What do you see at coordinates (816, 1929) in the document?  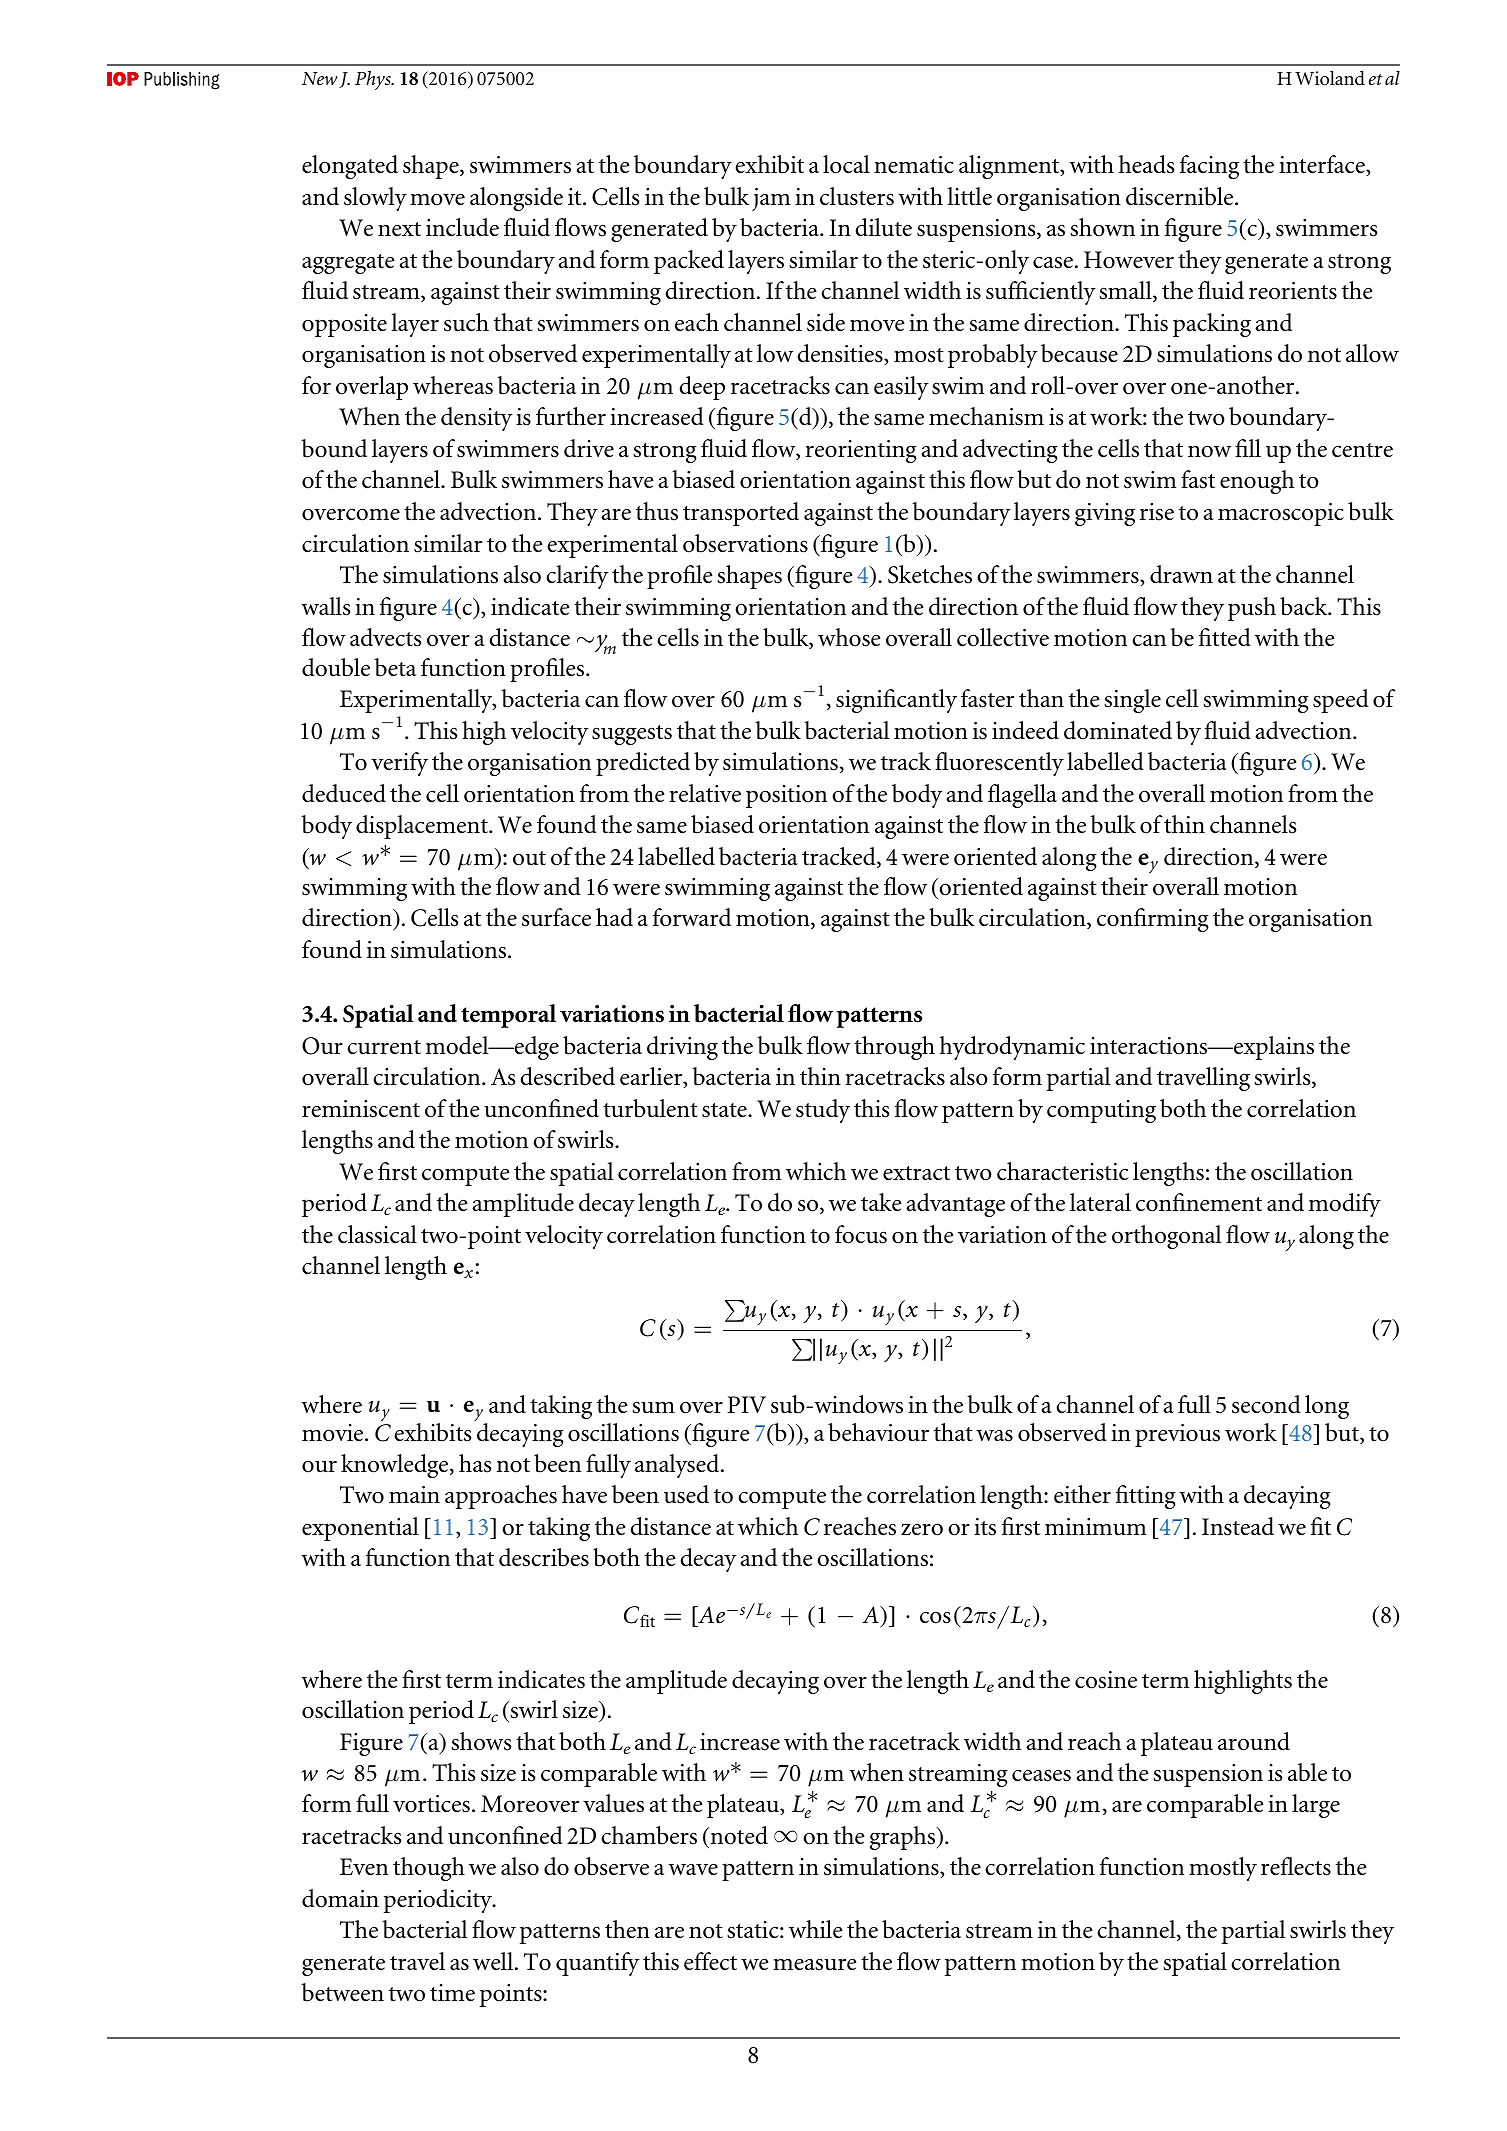 I see `while` at bounding box center [816, 1929].
